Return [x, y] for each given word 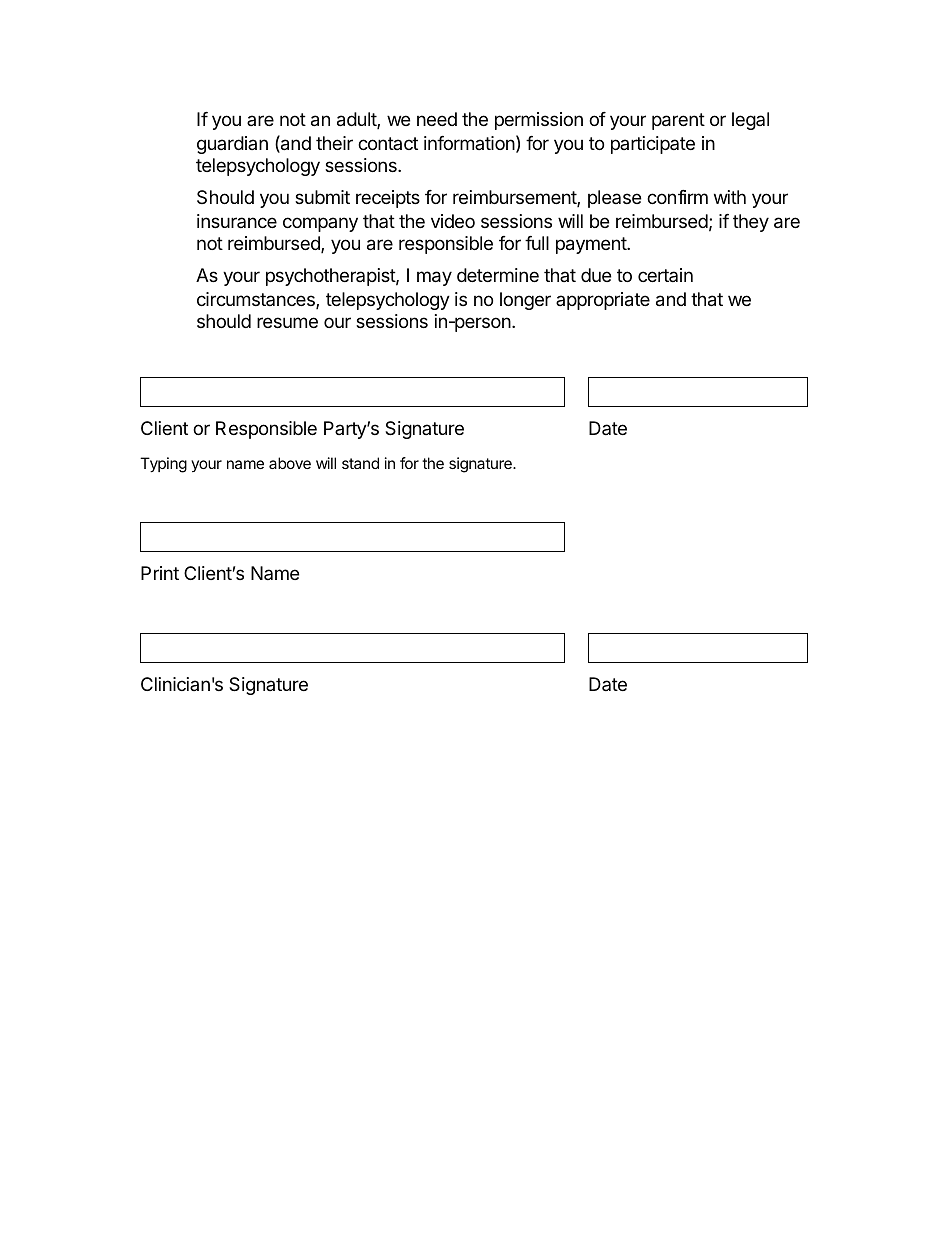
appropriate [603, 301]
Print [160, 573]
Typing [163, 465]
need [437, 119]
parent [678, 121]
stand [360, 463]
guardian [232, 145]
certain [665, 275]
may [434, 278]
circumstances [257, 300]
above [290, 463]
